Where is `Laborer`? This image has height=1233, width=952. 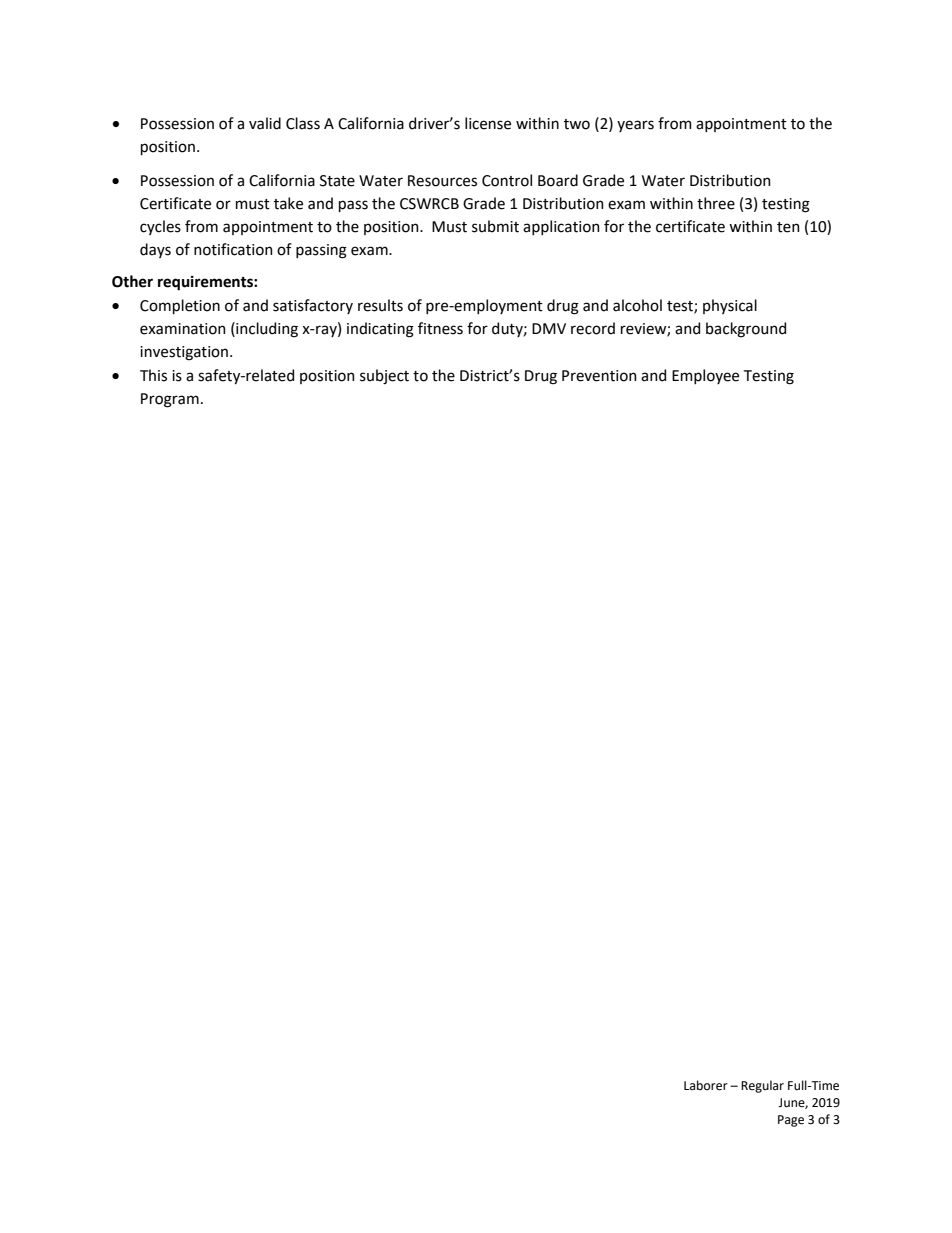
Laborer is located at coordinates (706, 1085).
